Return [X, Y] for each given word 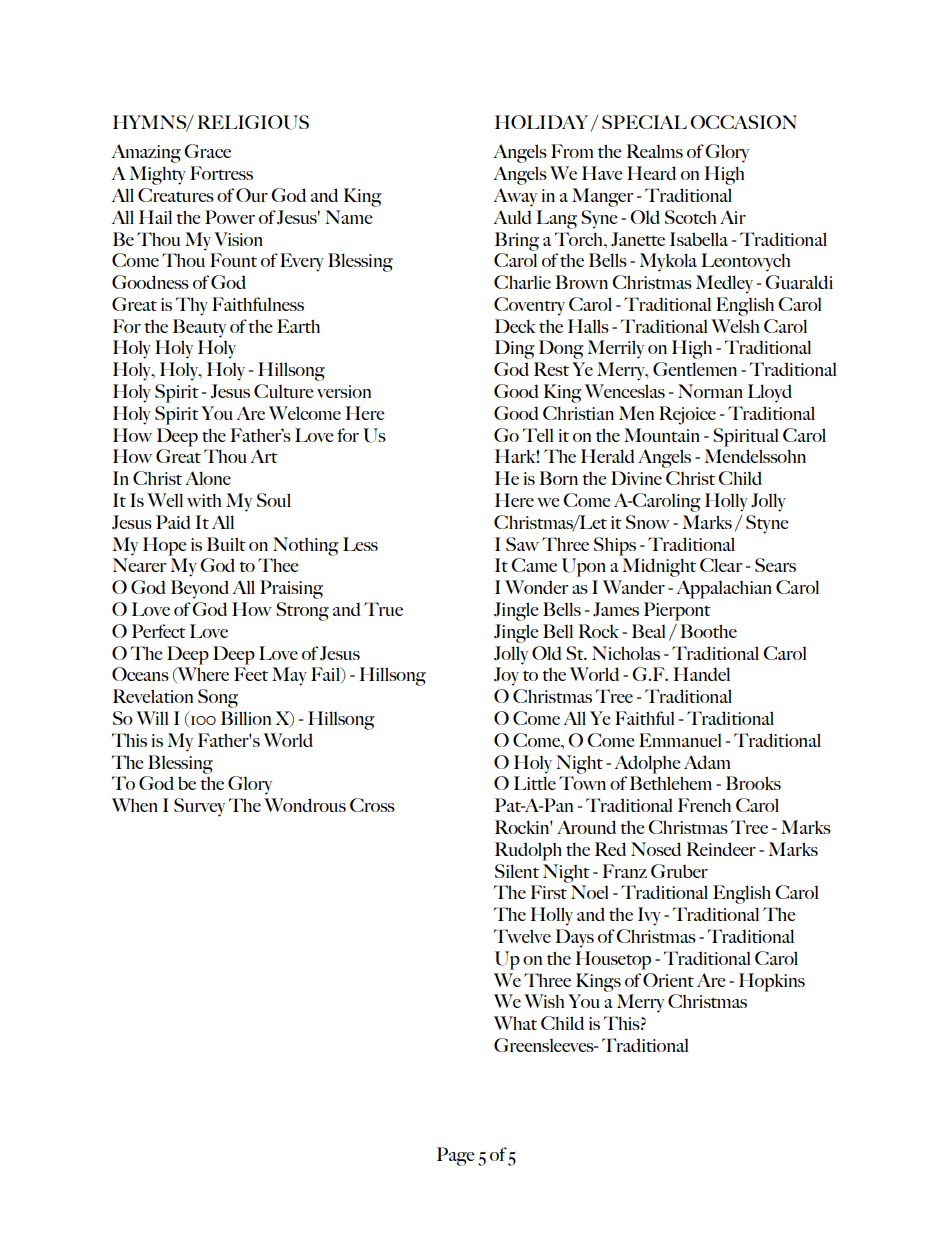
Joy [506, 676]
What [515, 1023]
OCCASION [743, 122]
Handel [702, 674]
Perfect [159, 631]
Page [456, 1156]
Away [515, 197]
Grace [207, 151]
